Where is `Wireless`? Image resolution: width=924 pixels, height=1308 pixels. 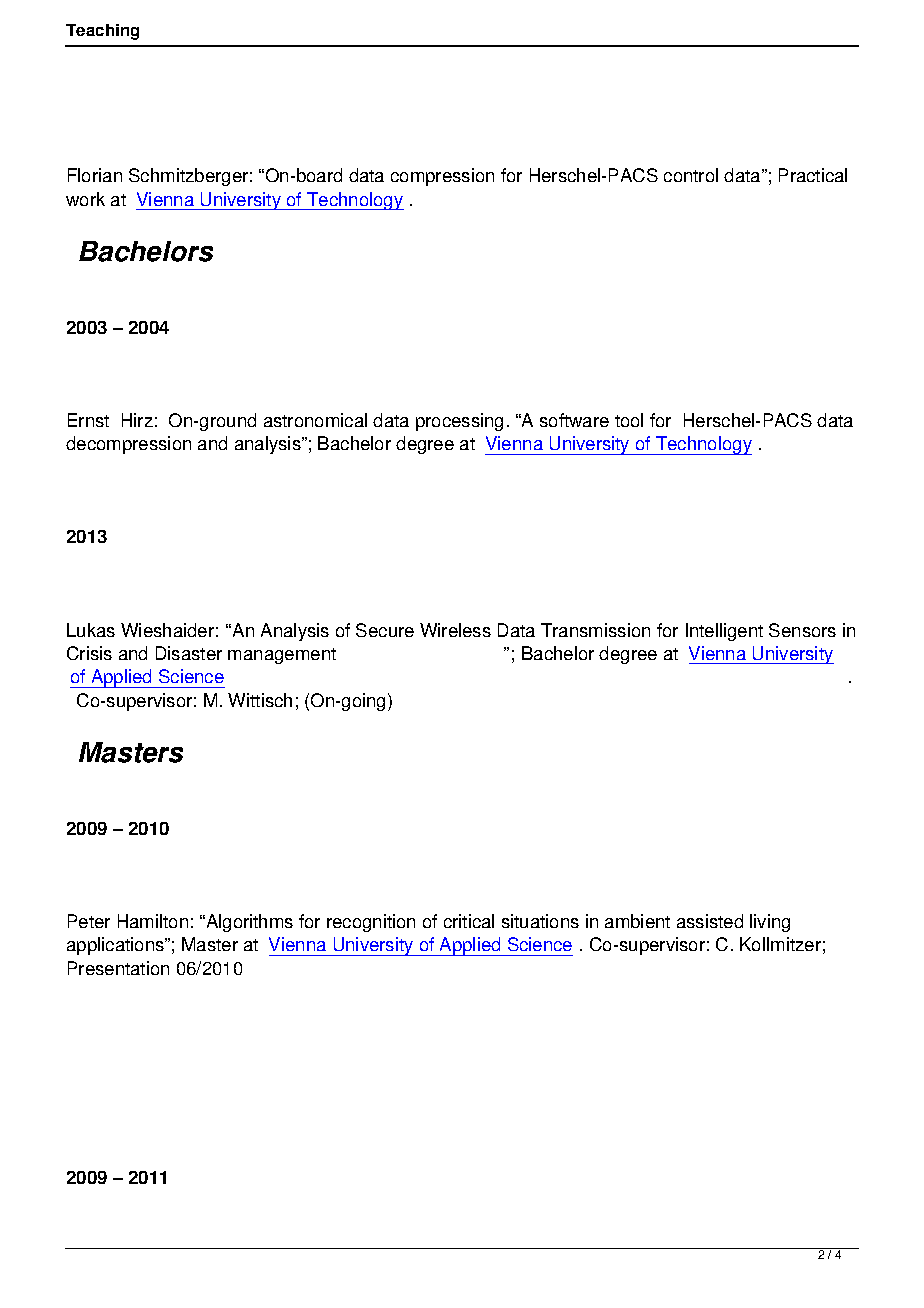
Wireless is located at coordinates (455, 630).
